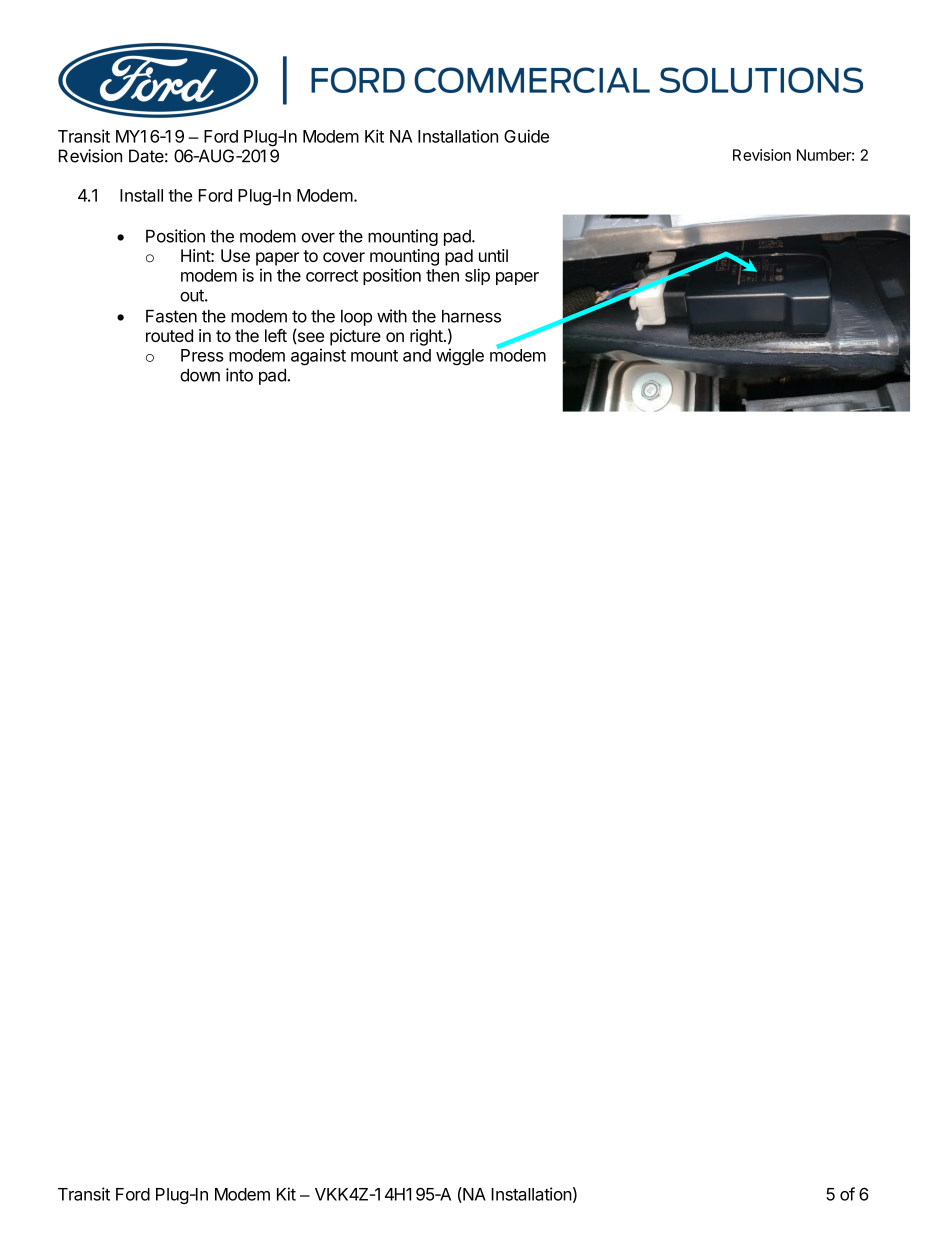 The image size is (952, 1233). Describe the element at coordinates (442, 275) in the screenshot. I see `then` at that location.
